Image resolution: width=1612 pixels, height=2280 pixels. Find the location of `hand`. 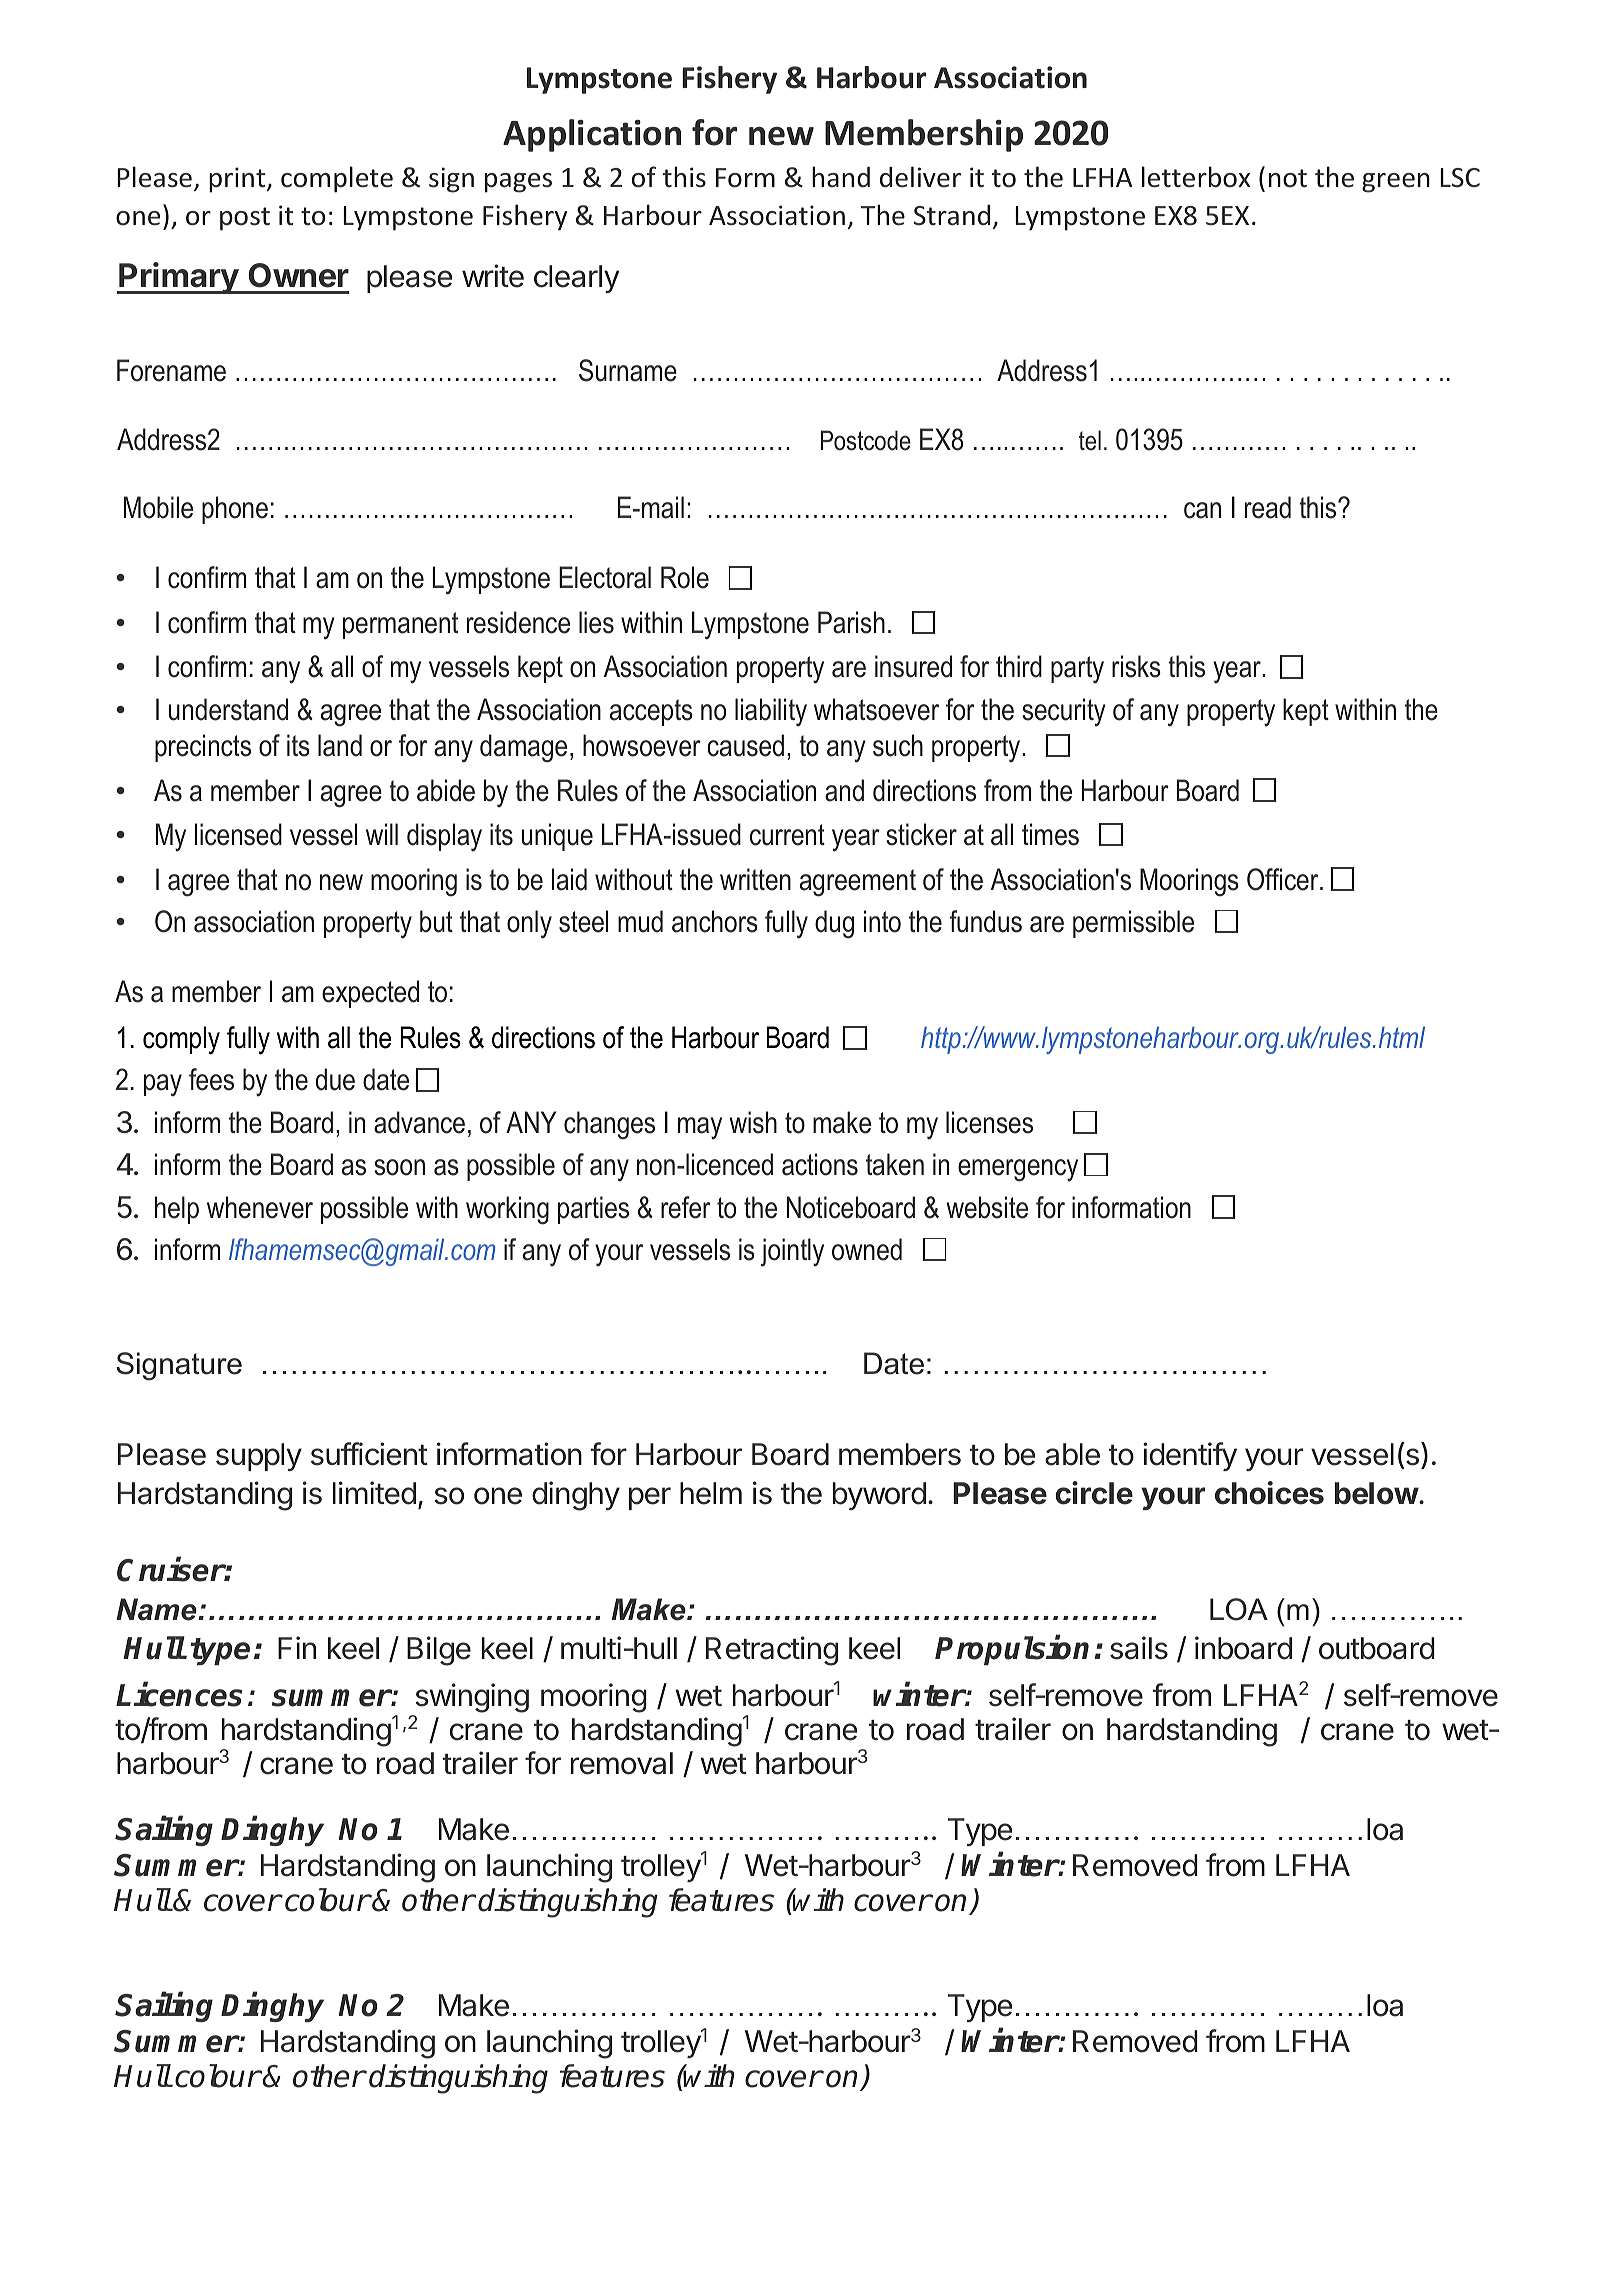

hand is located at coordinates (841, 177).
